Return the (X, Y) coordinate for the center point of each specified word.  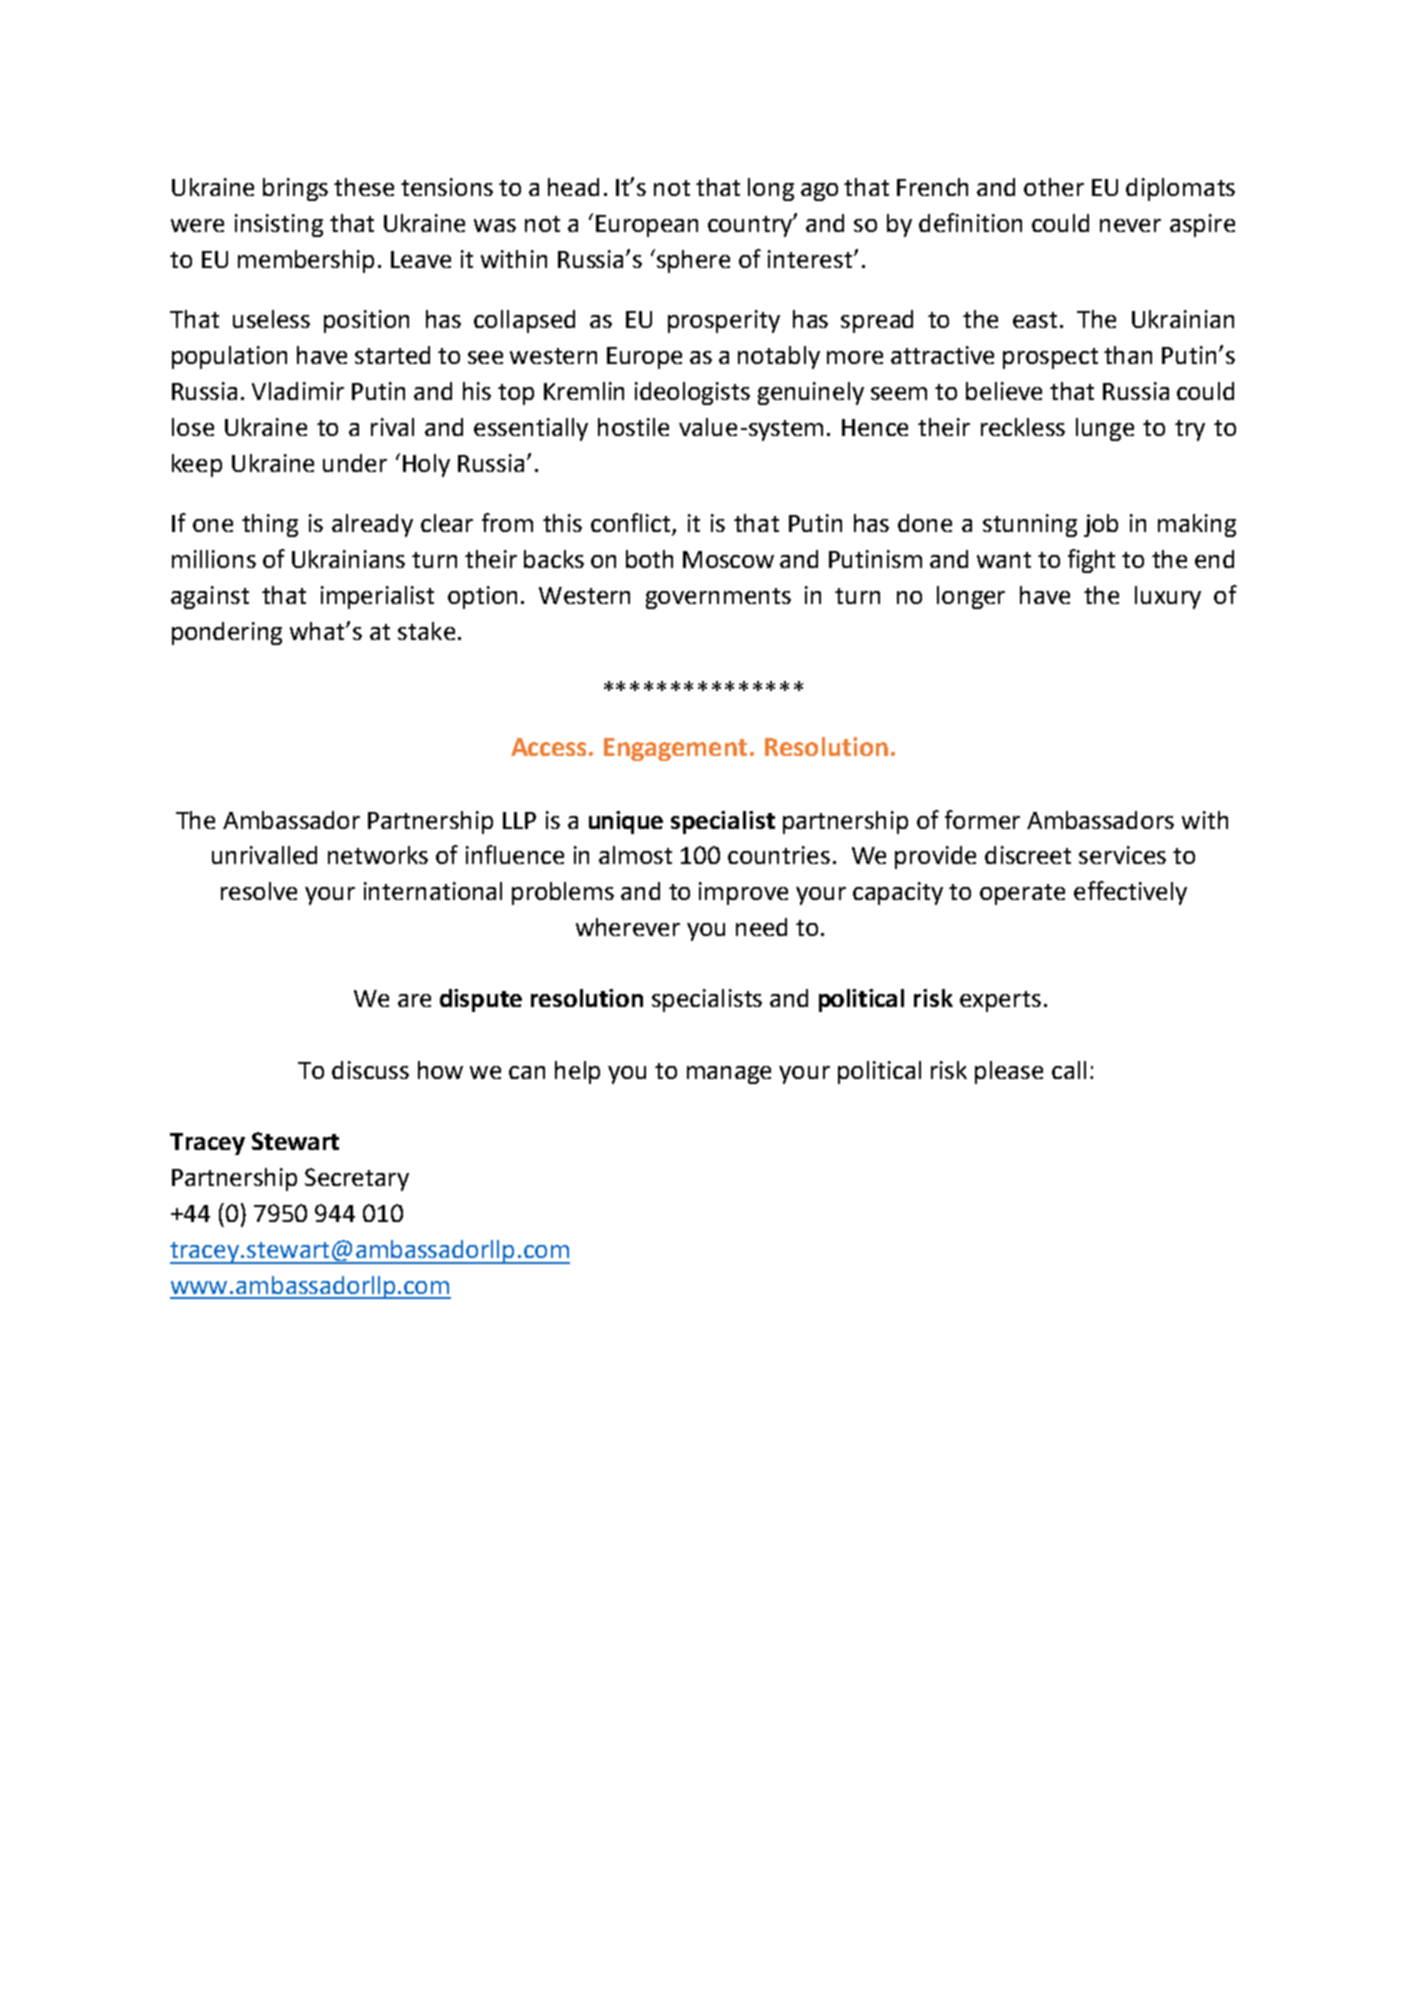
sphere (693, 261)
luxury (1168, 597)
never (1130, 225)
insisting (279, 225)
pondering (227, 633)
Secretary (357, 1179)
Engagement (675, 749)
